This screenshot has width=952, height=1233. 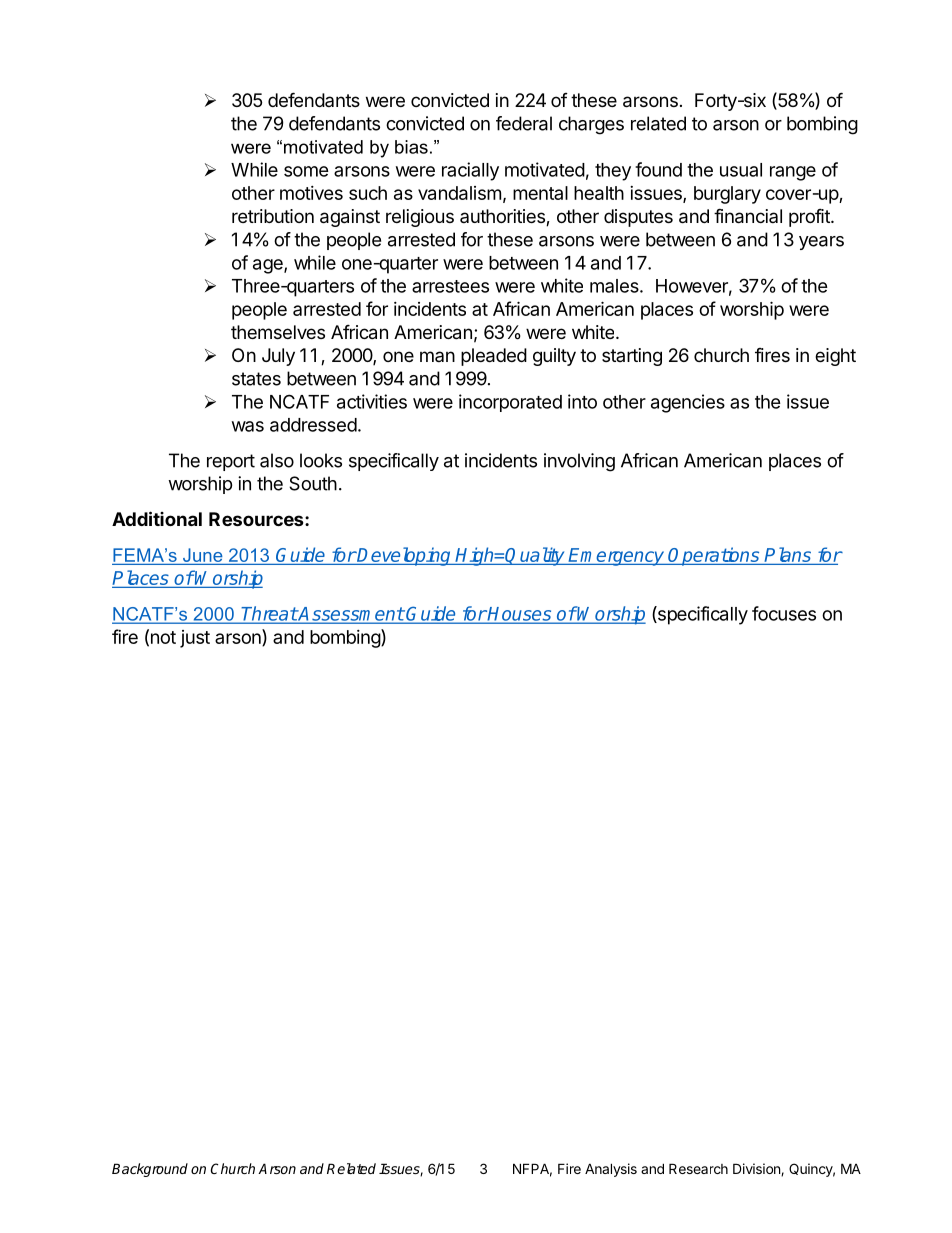 What do you see at coordinates (579, 462) in the screenshot?
I see `involving` at bounding box center [579, 462].
